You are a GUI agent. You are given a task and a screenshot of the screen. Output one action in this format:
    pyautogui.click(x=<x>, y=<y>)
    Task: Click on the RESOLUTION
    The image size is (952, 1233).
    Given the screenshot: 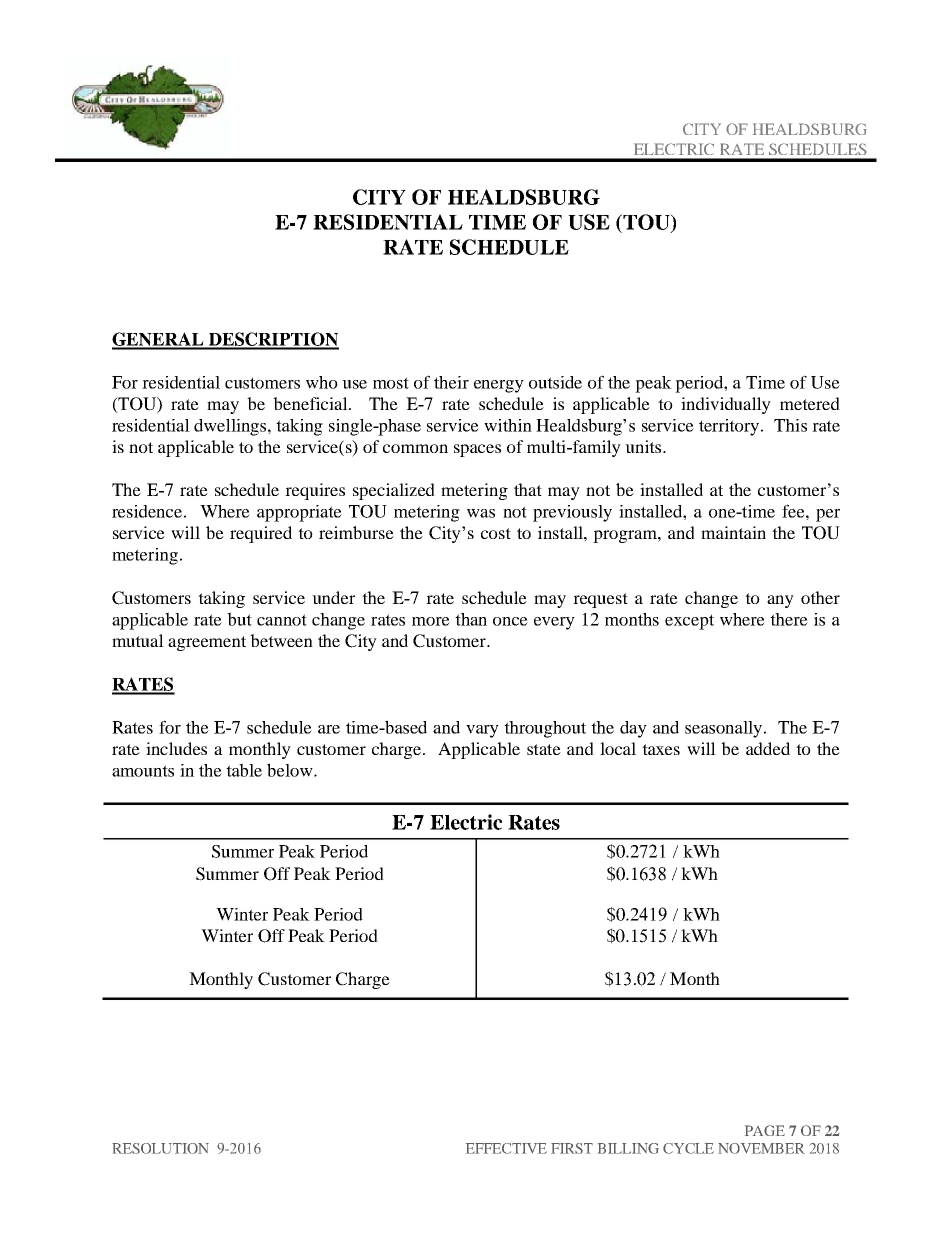 What is the action you would take?
    pyautogui.click(x=161, y=1148)
